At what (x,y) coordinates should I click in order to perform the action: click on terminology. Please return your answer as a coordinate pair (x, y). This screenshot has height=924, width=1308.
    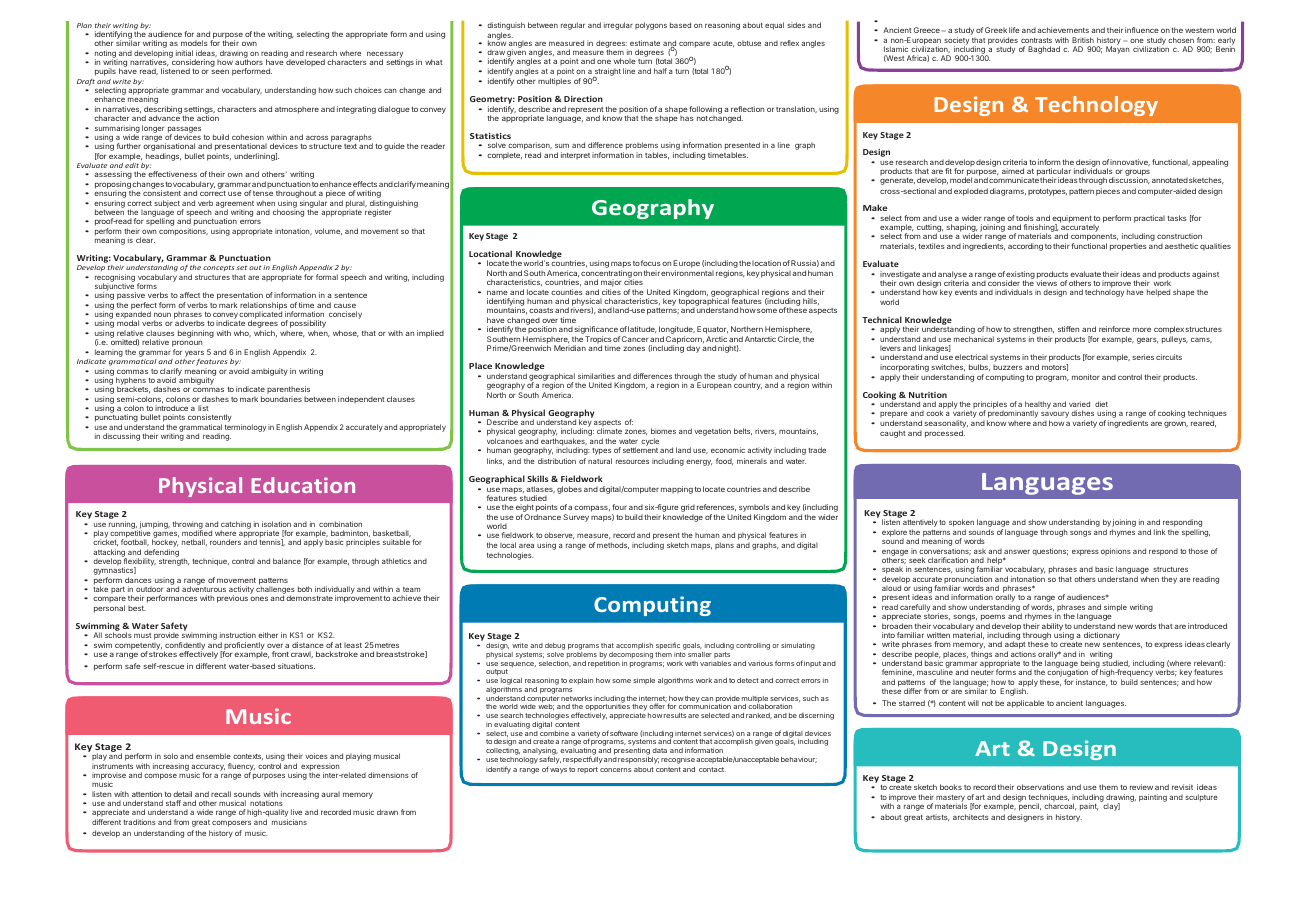
    Looking at the image, I should click on (245, 428).
